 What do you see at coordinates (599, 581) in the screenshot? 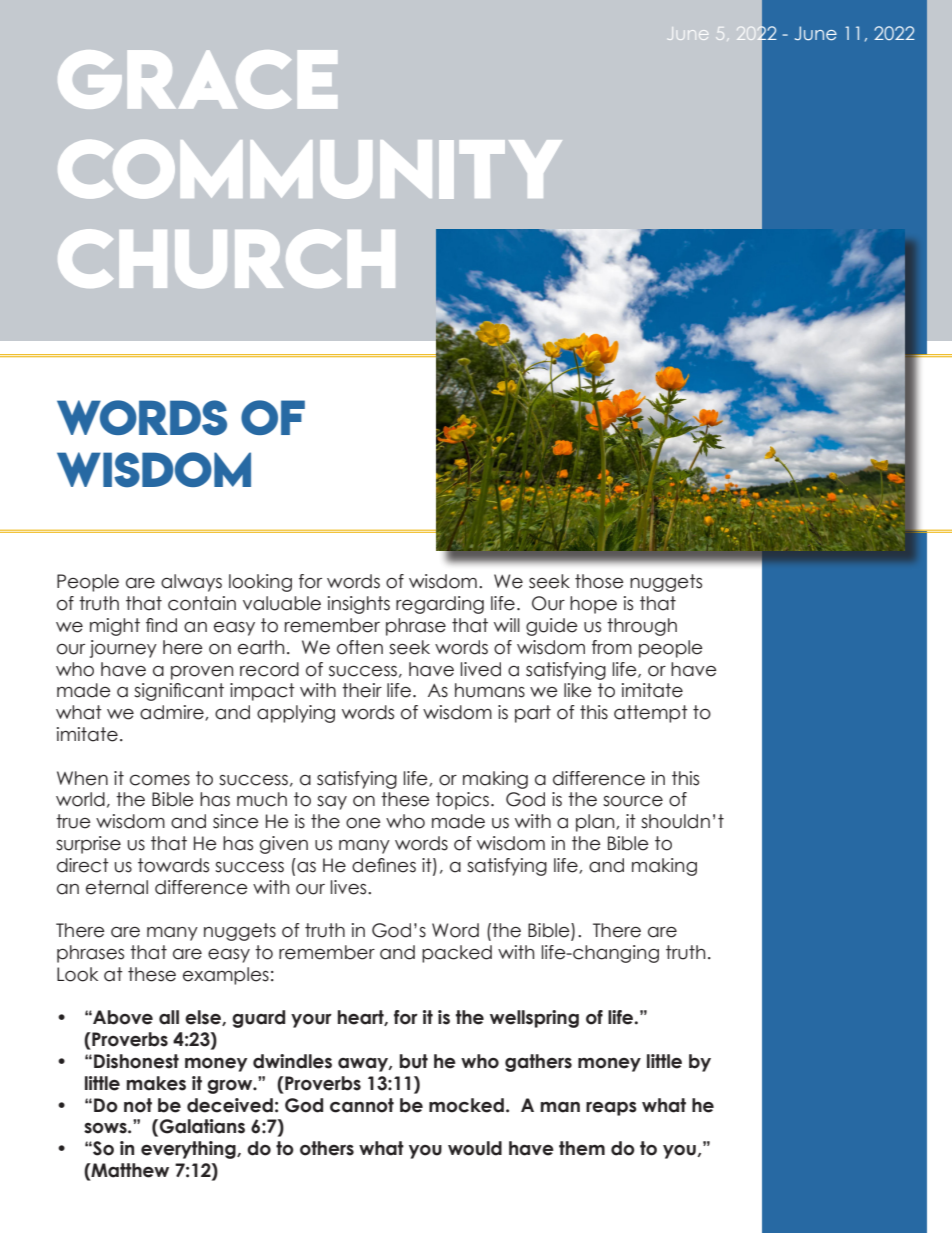
I see `those` at bounding box center [599, 581].
